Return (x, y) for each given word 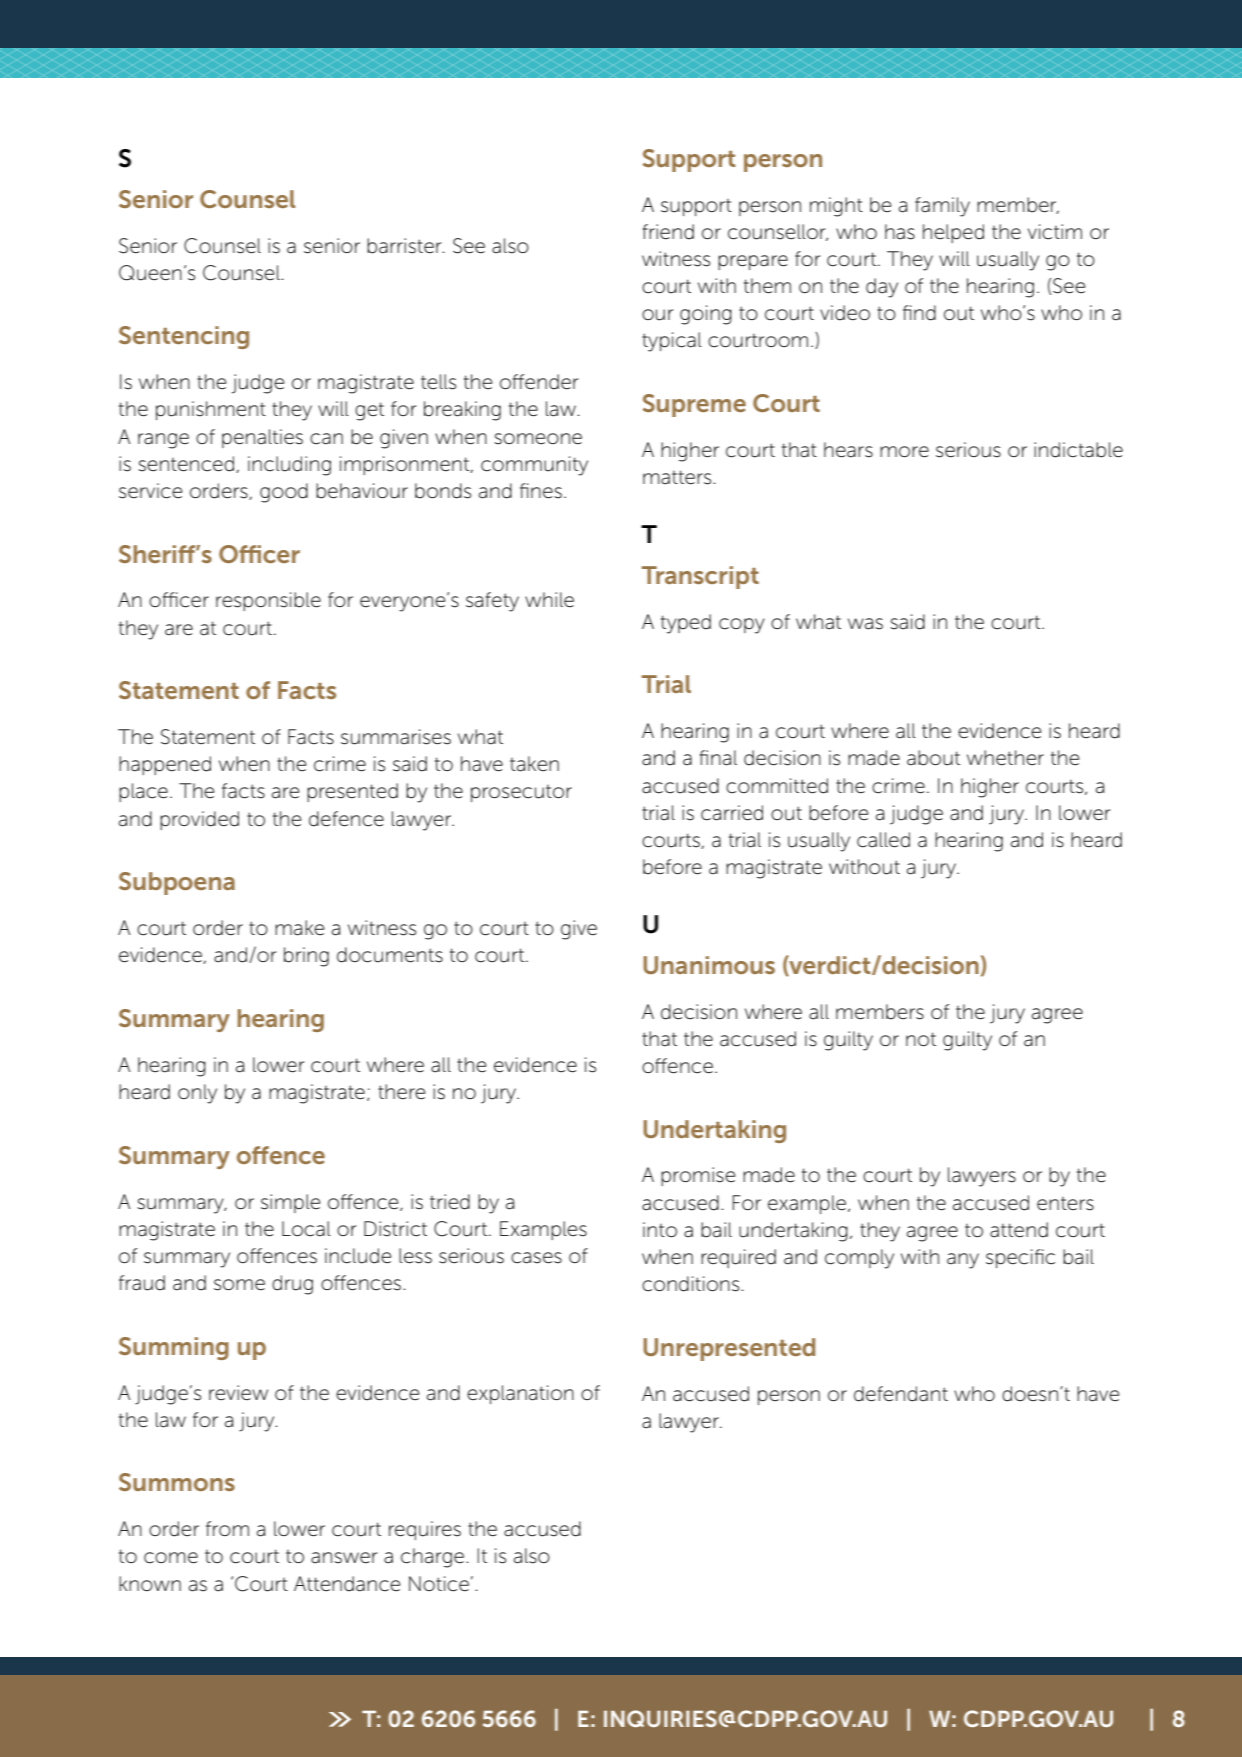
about (933, 758)
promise (698, 1176)
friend (668, 232)
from (227, 1528)
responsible (268, 601)
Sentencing (184, 337)
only (197, 1094)
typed (686, 624)
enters (1065, 1204)
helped (953, 233)
